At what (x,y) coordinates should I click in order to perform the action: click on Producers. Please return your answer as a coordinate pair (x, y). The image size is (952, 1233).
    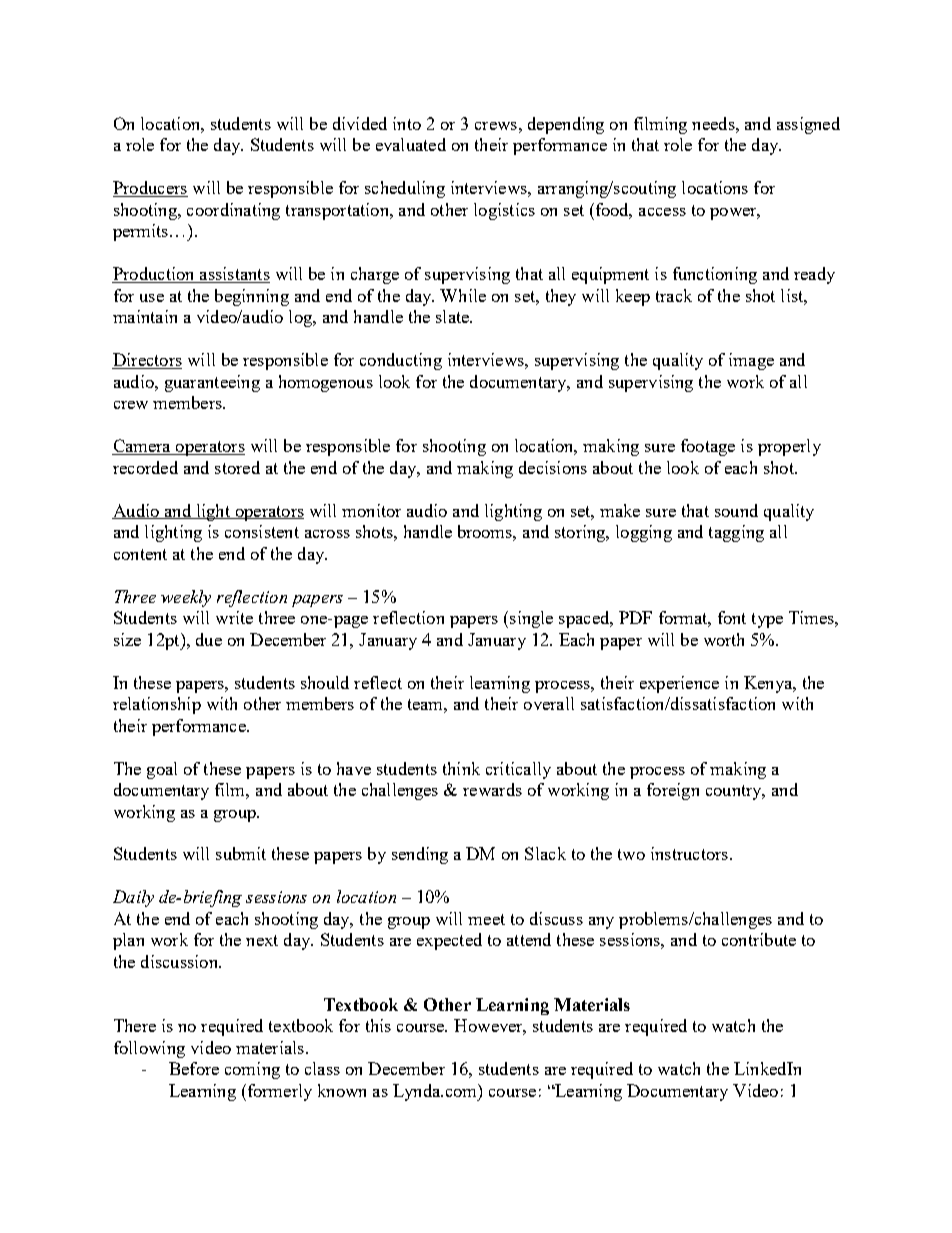
    Looking at the image, I should click on (150, 189).
